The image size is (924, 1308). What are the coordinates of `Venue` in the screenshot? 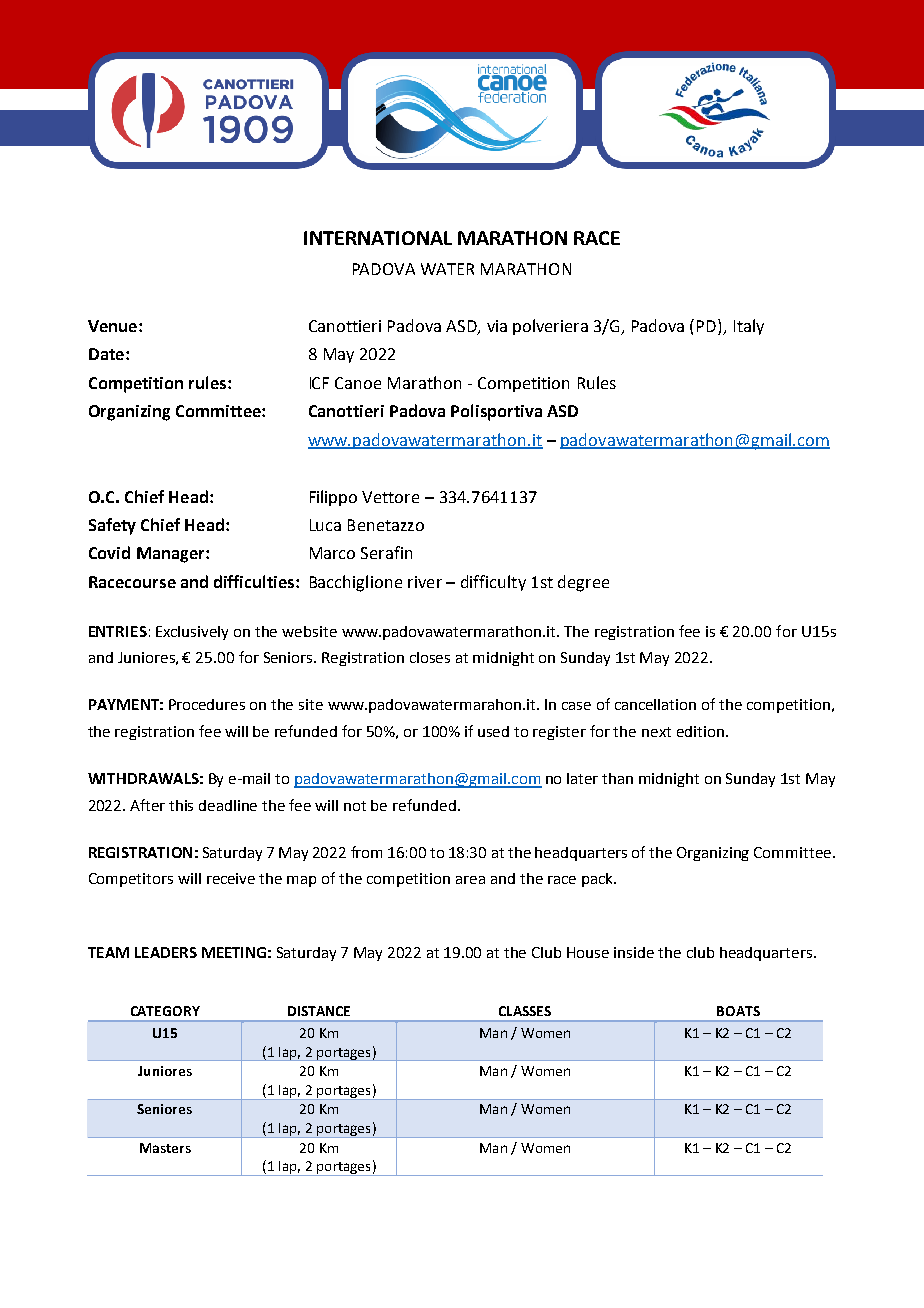 It's located at (112, 326).
